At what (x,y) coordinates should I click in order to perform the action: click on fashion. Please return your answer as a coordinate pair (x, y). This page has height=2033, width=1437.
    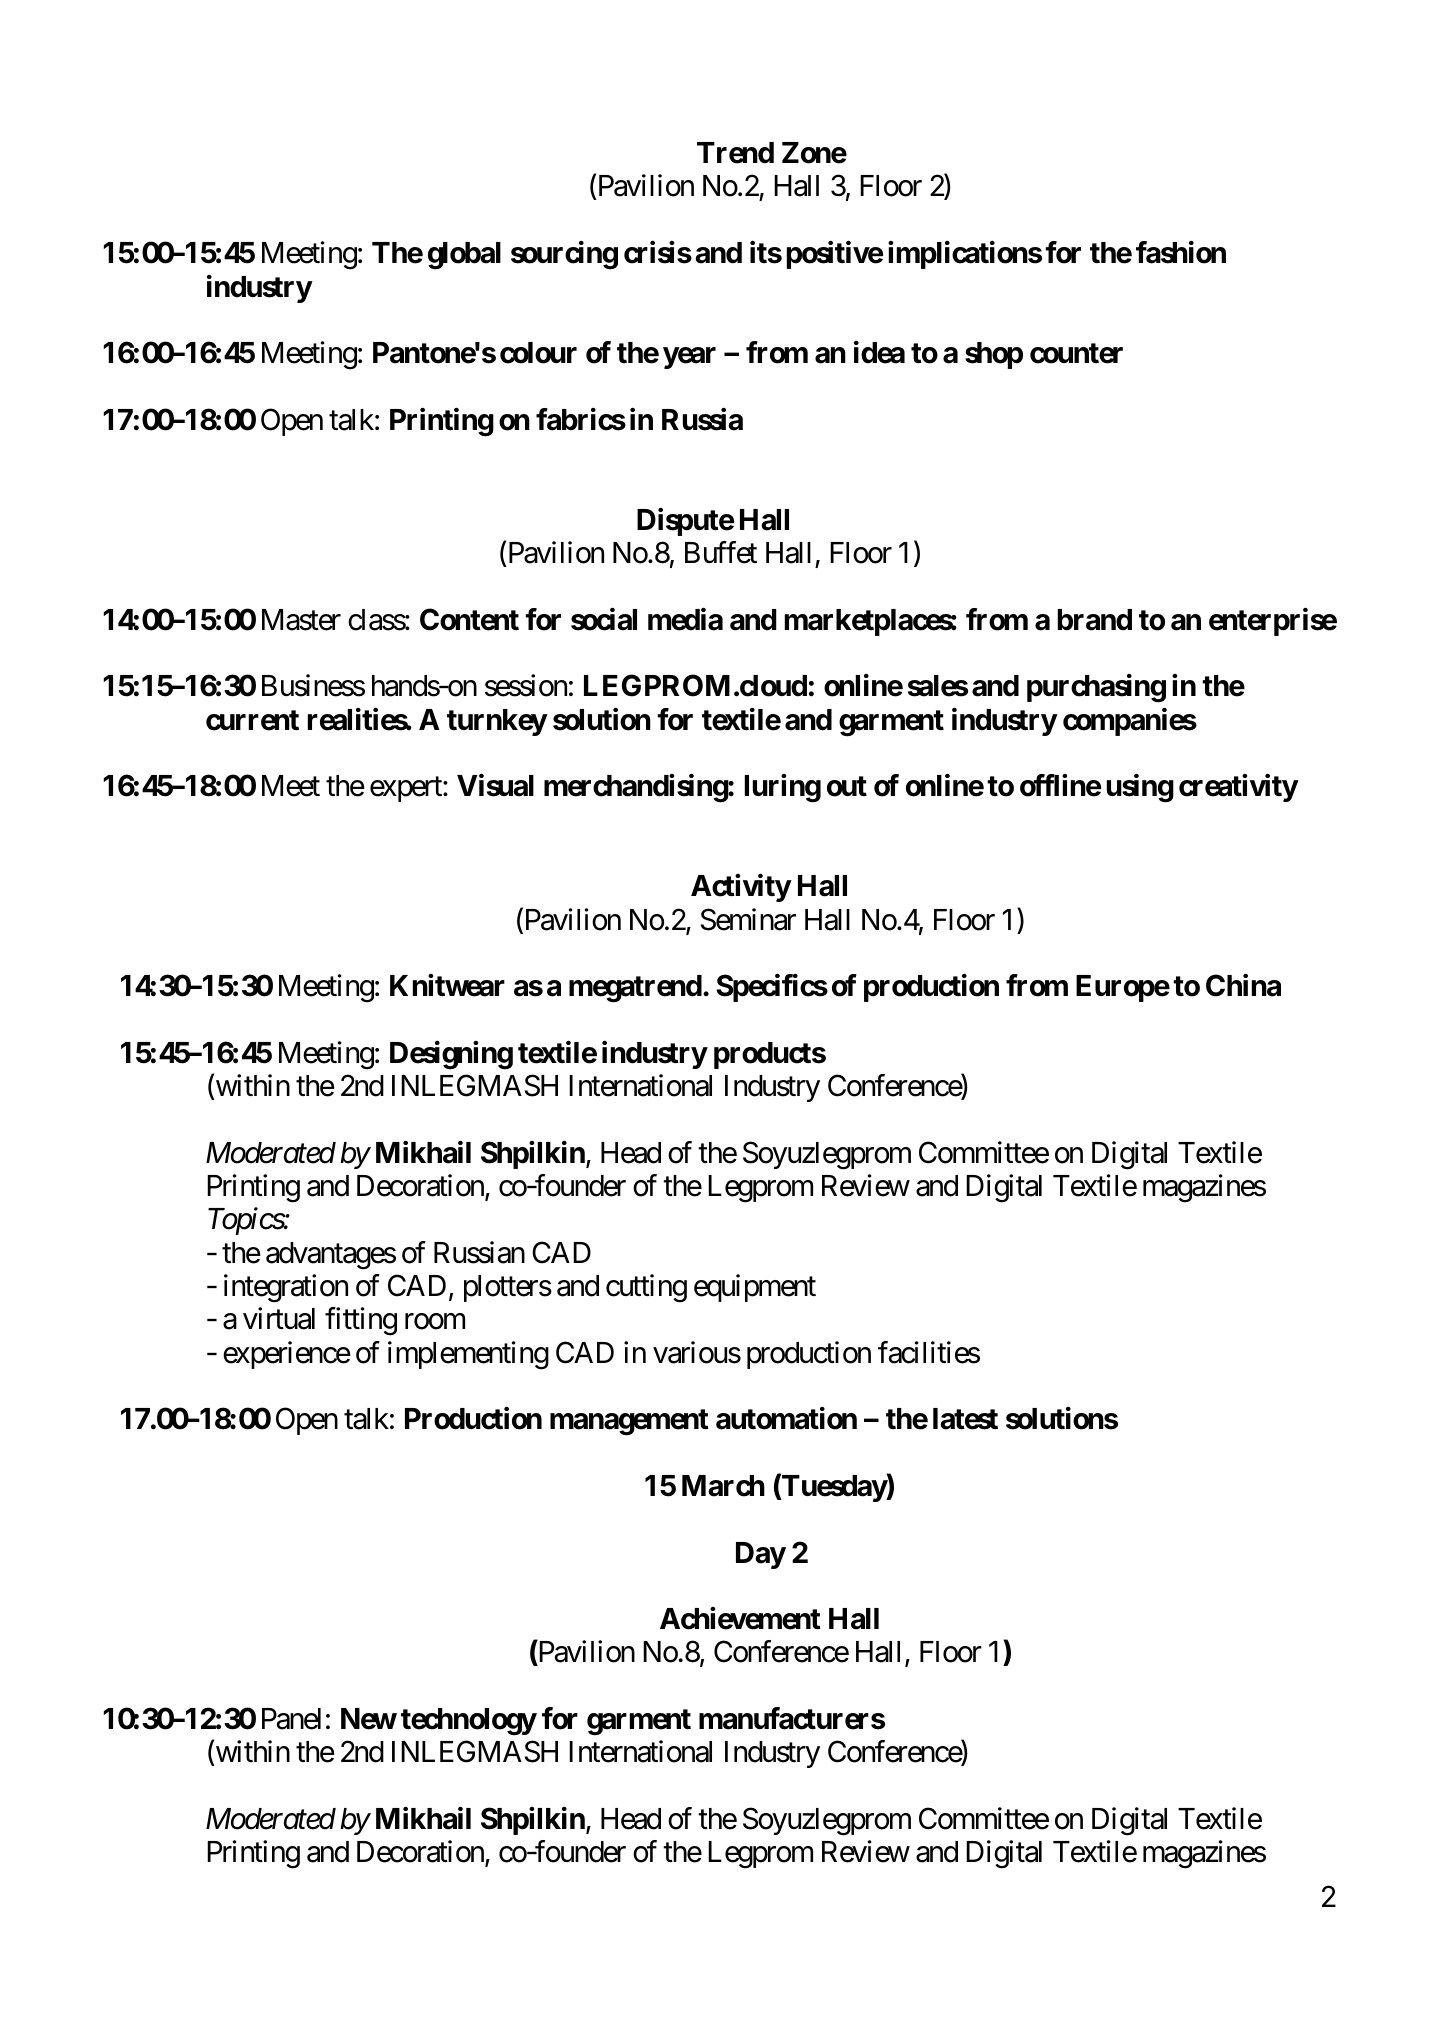
    Looking at the image, I should click on (1181, 252).
